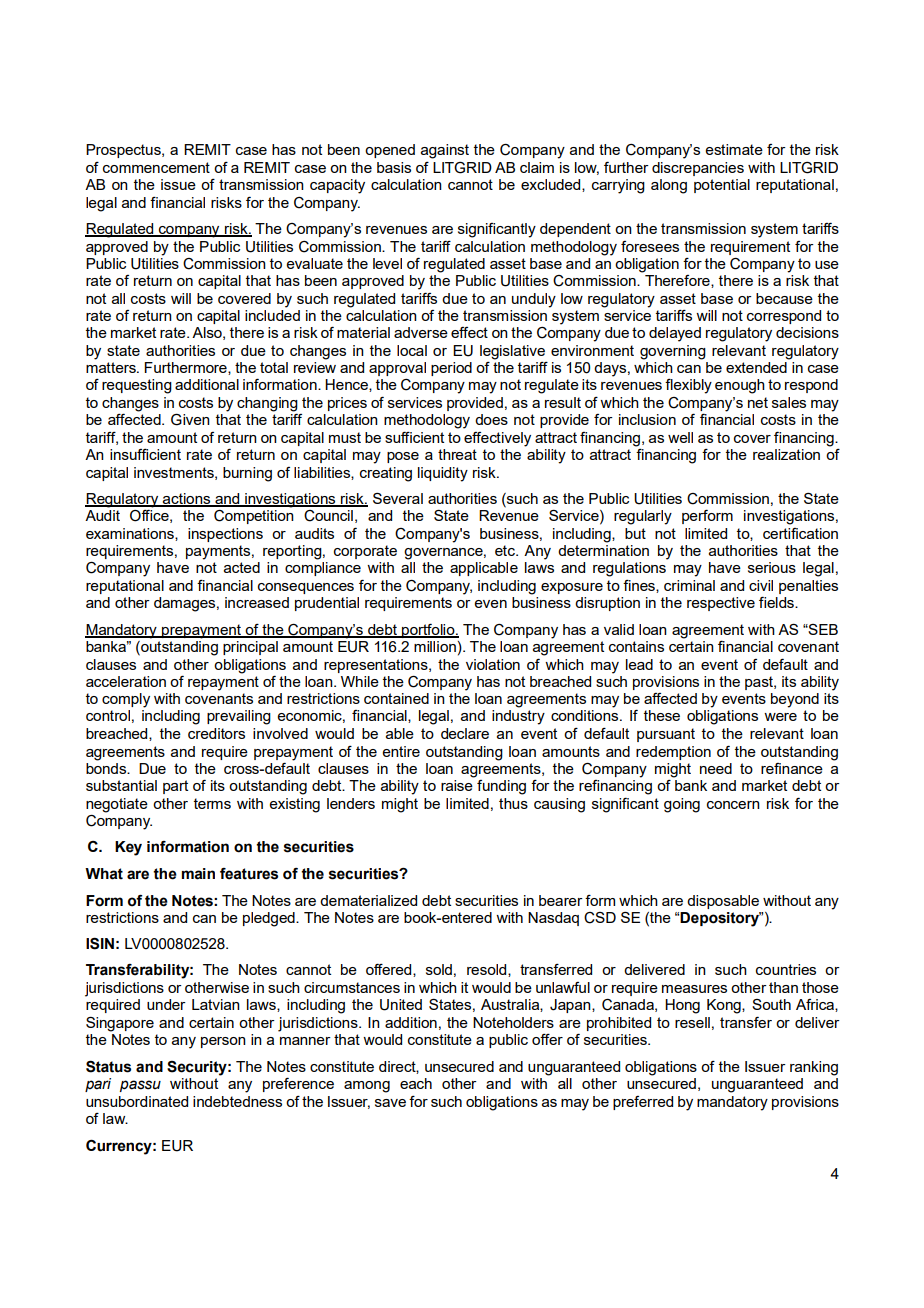 The height and width of the screenshot is (1308, 924). I want to click on actions, so click(187, 500).
